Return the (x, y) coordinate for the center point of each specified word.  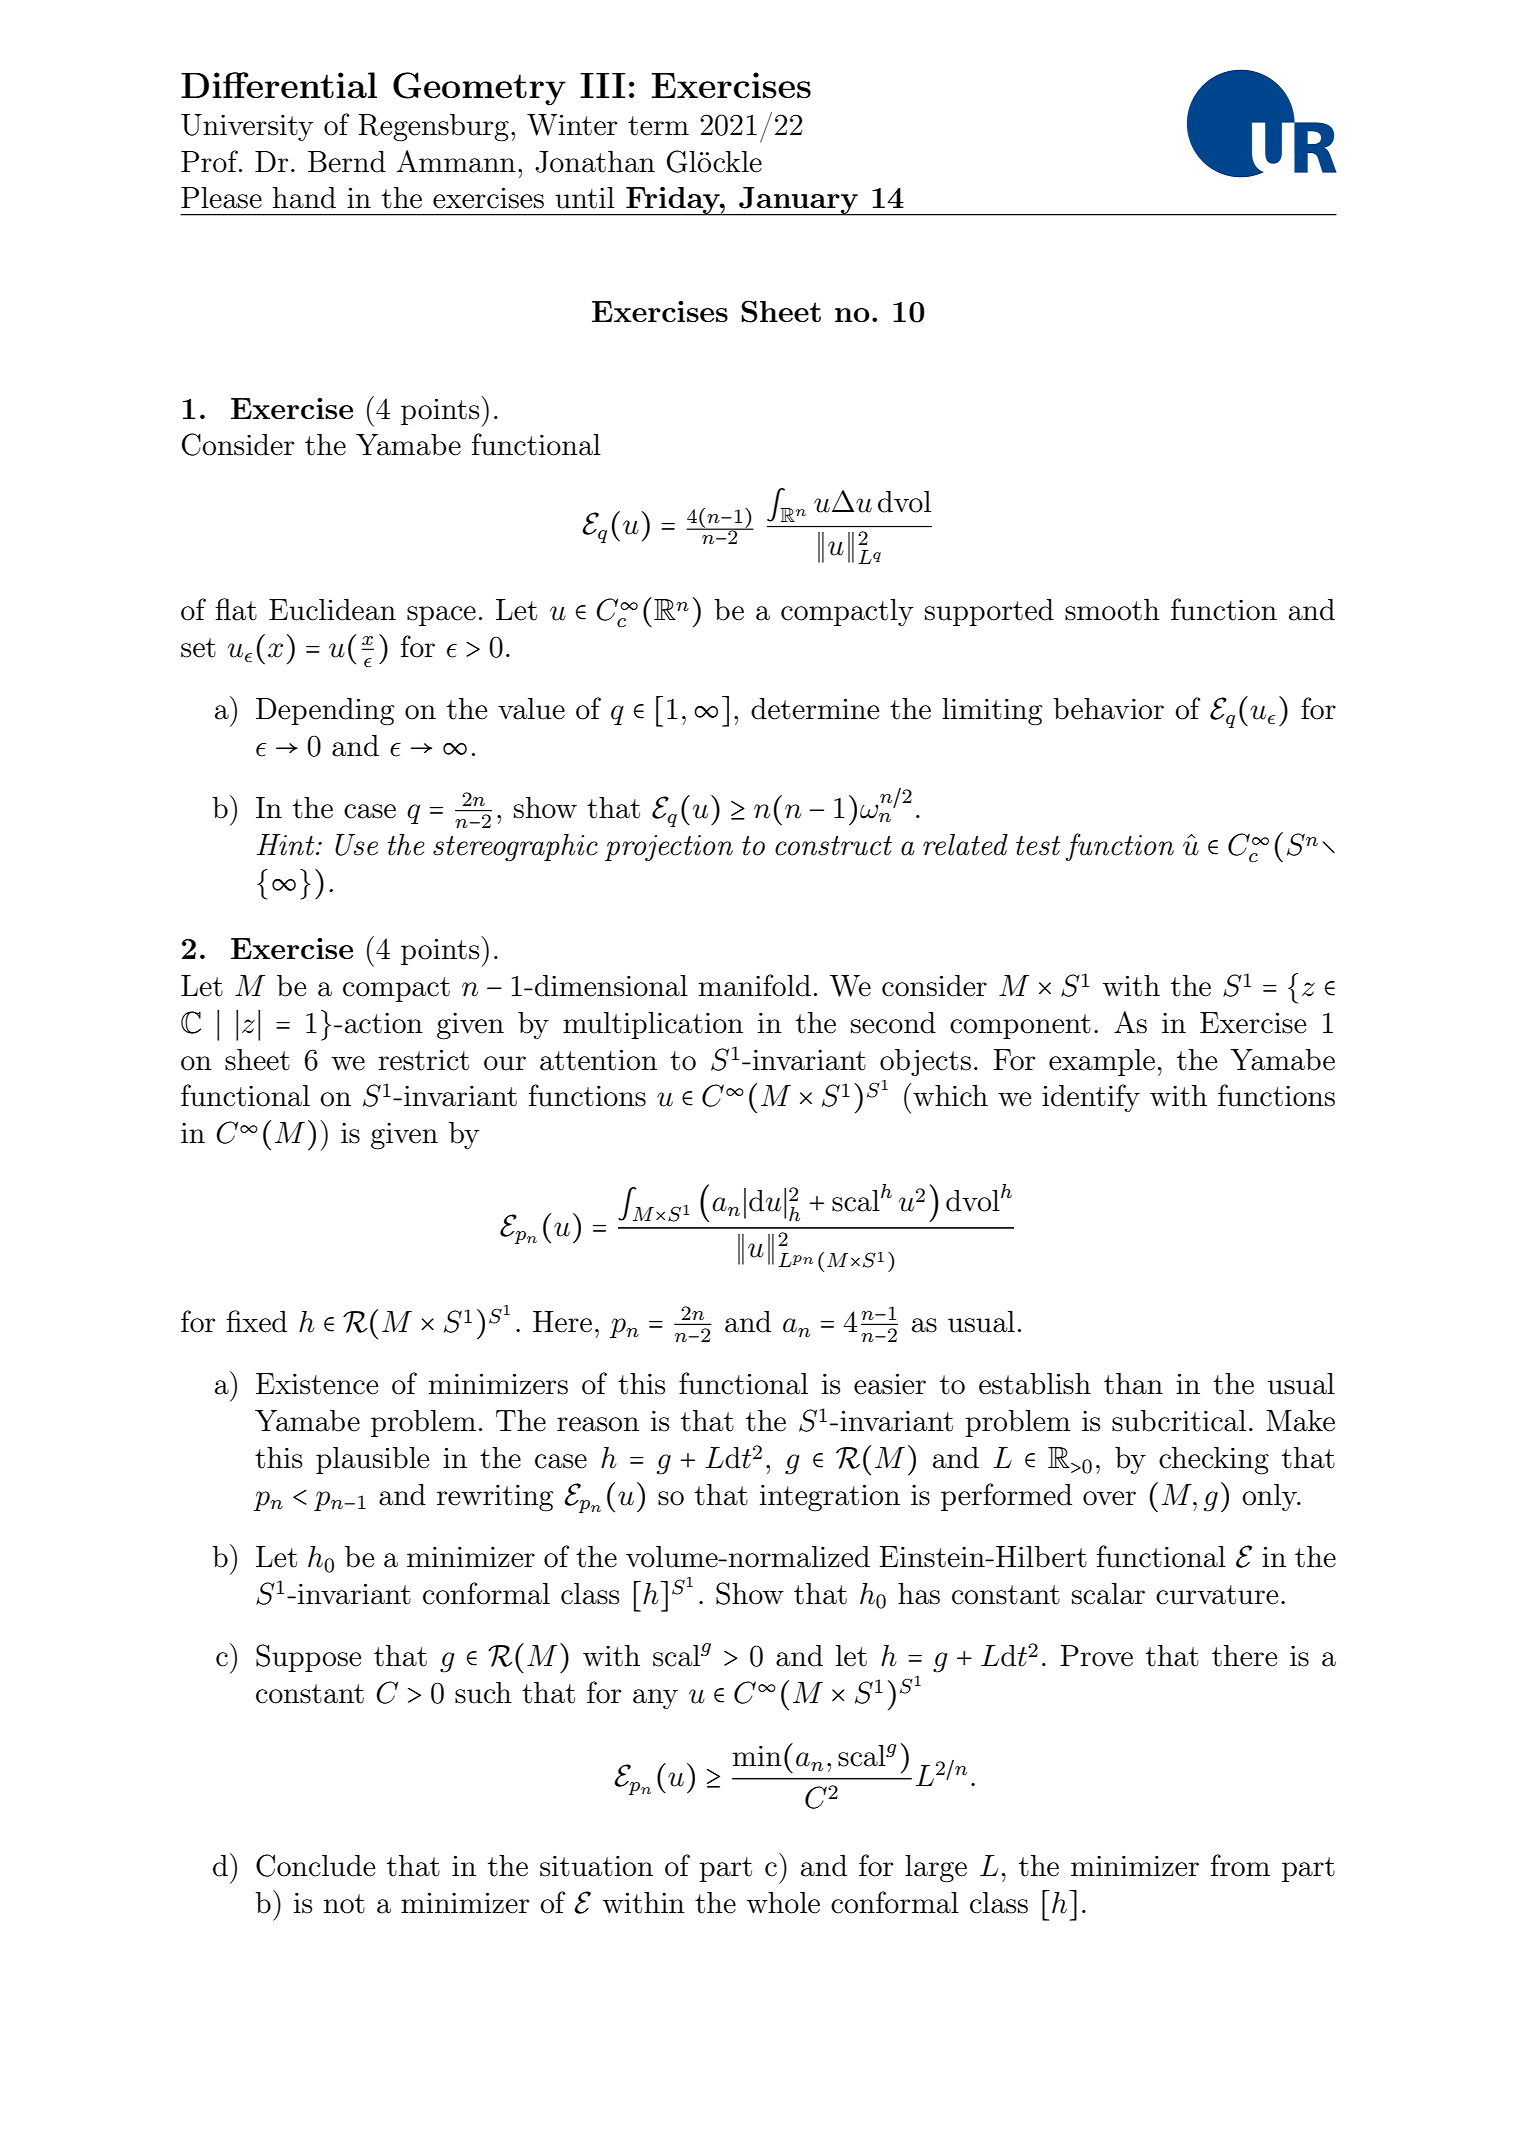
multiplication (653, 1025)
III (602, 85)
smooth (1112, 610)
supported (989, 612)
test (1038, 846)
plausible (372, 1460)
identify (1091, 1098)
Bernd (347, 162)
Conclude (315, 1865)
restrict (423, 1060)
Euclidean (332, 610)
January (798, 201)
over (1109, 1498)
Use (356, 845)
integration (830, 1498)
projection (669, 848)
